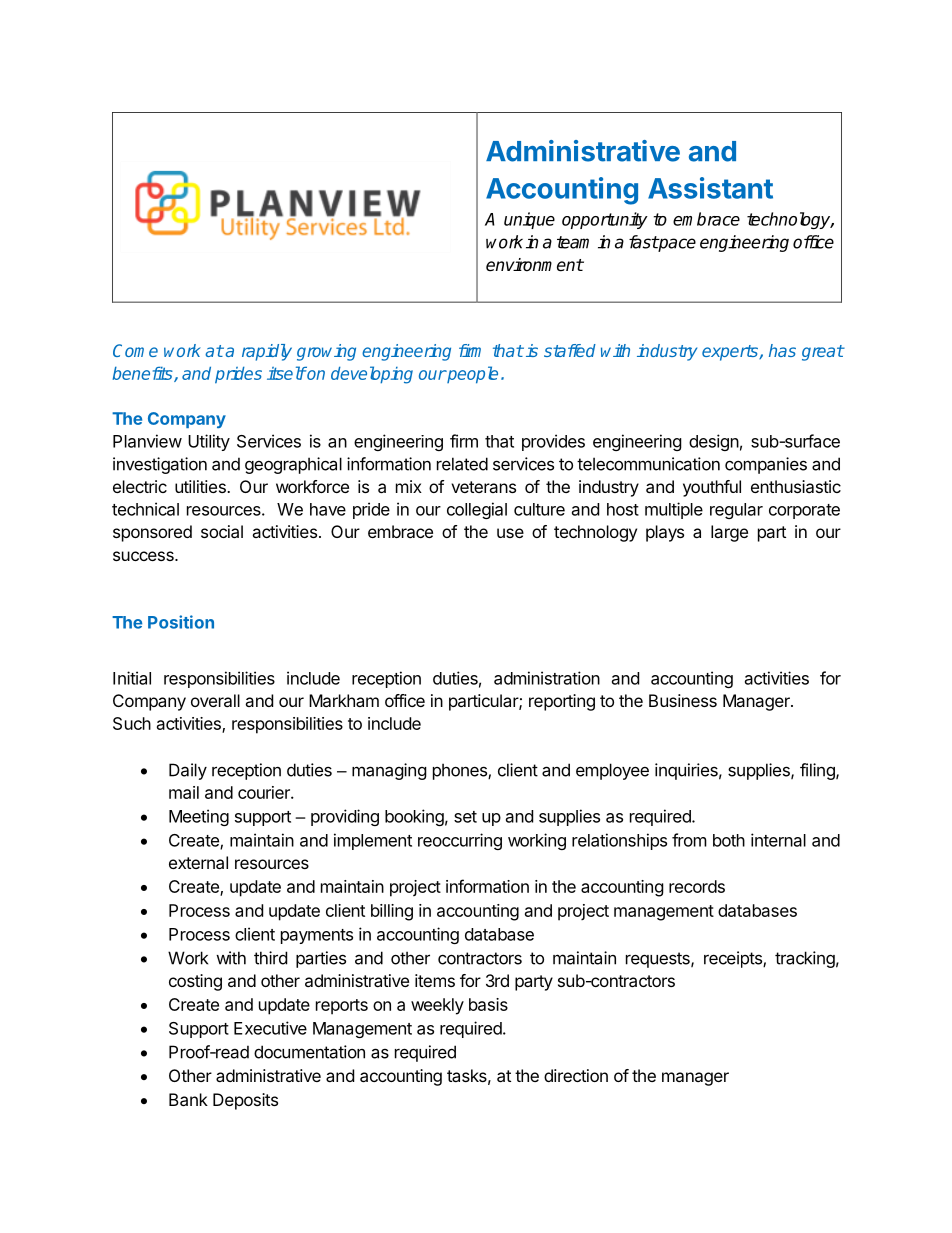  I want to click on rapidly, so click(267, 352).
